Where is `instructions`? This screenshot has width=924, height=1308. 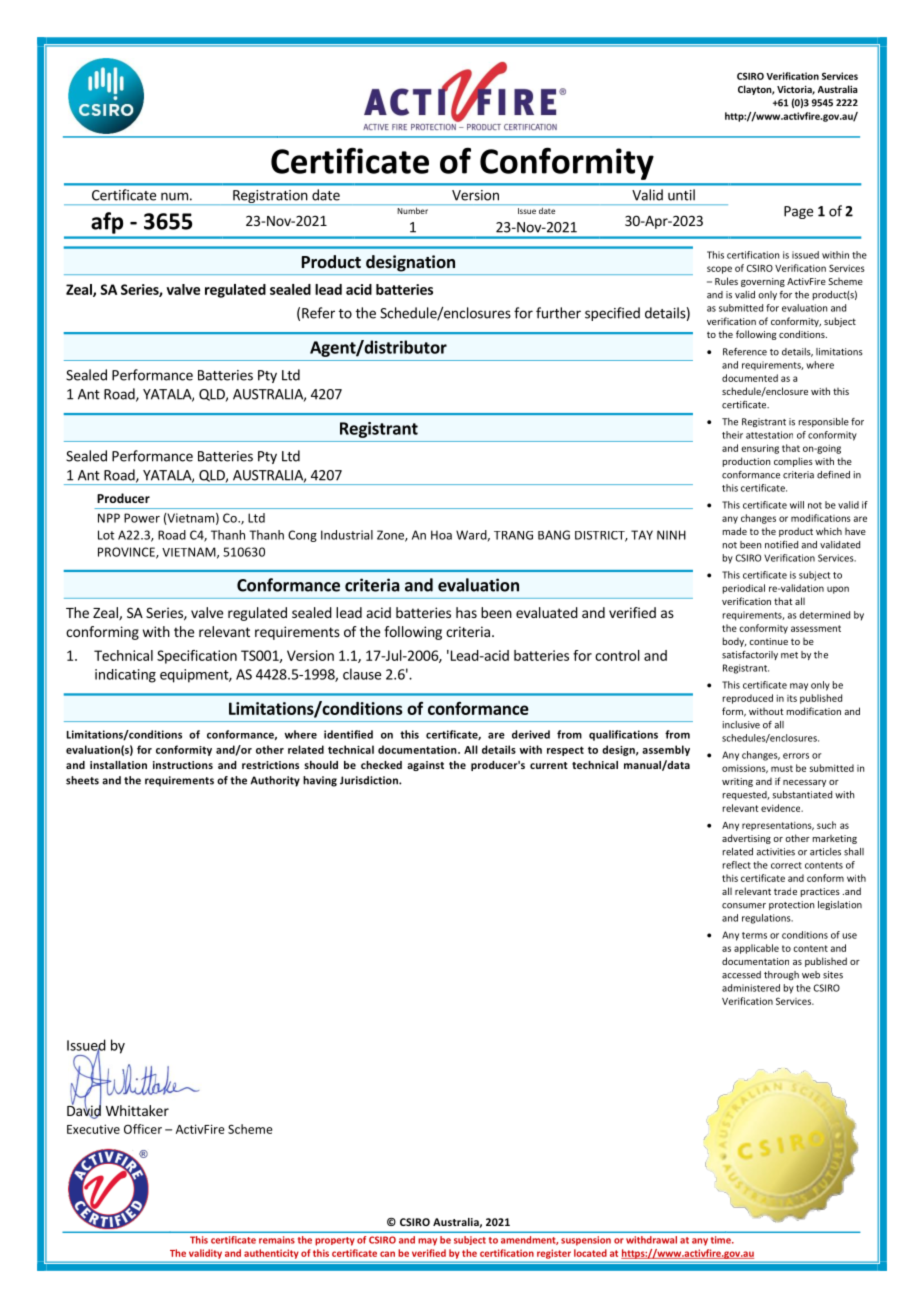 instructions is located at coordinates (183, 765).
